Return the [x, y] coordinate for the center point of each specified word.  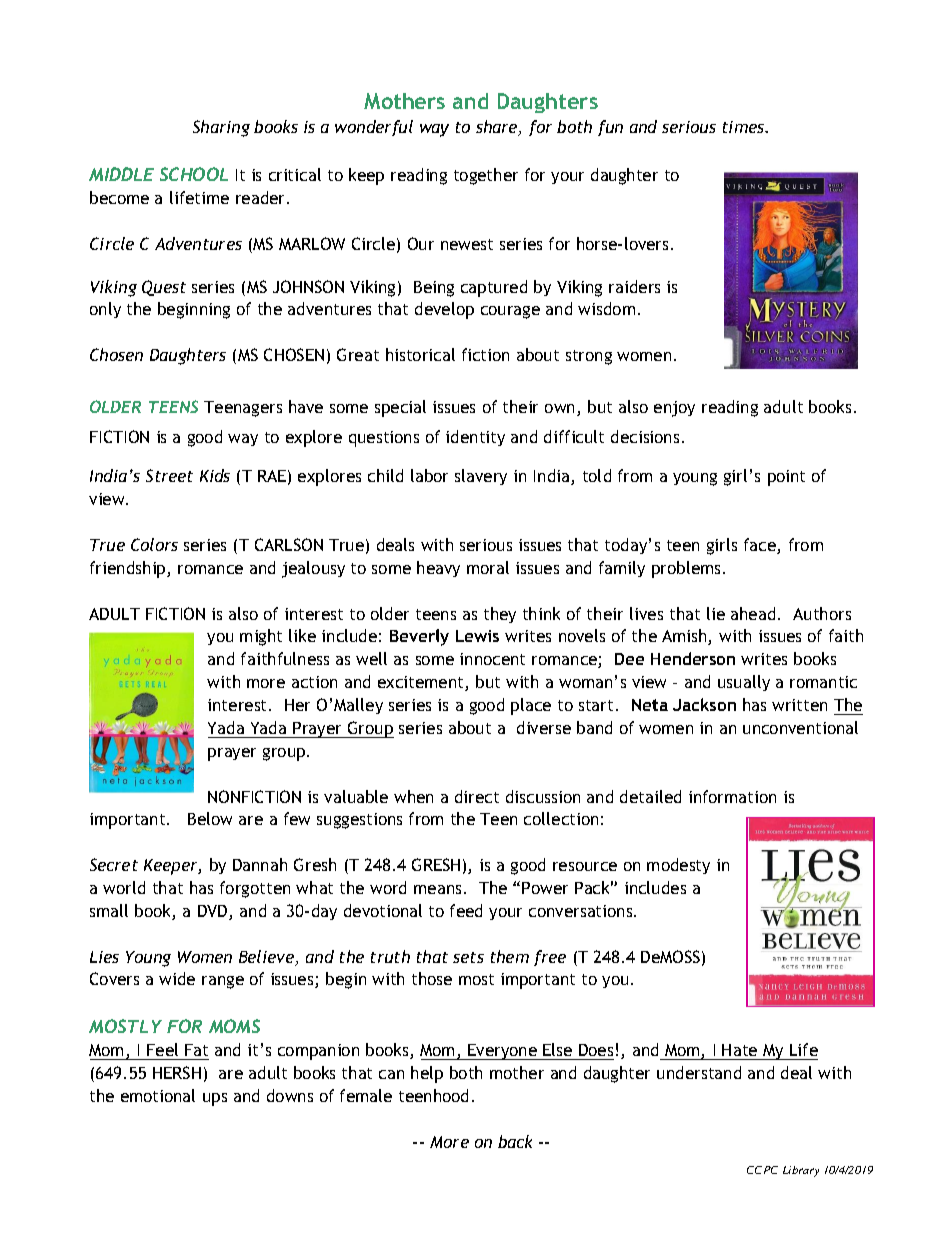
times [745, 127]
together [486, 176]
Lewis [477, 636]
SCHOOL [194, 174]
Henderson [693, 658]
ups [215, 1099]
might [261, 637]
